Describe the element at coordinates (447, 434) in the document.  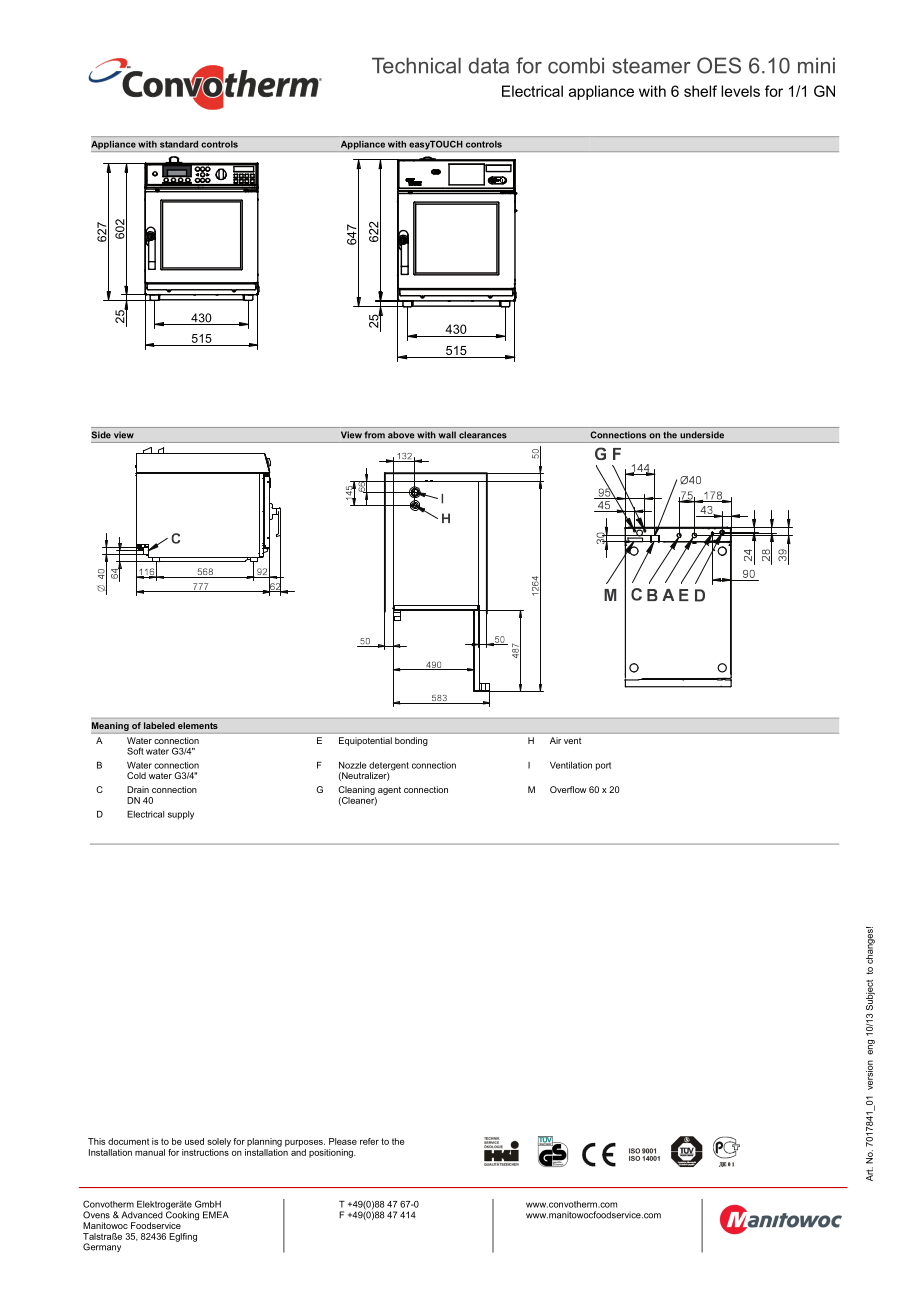
I see `wall` at that location.
